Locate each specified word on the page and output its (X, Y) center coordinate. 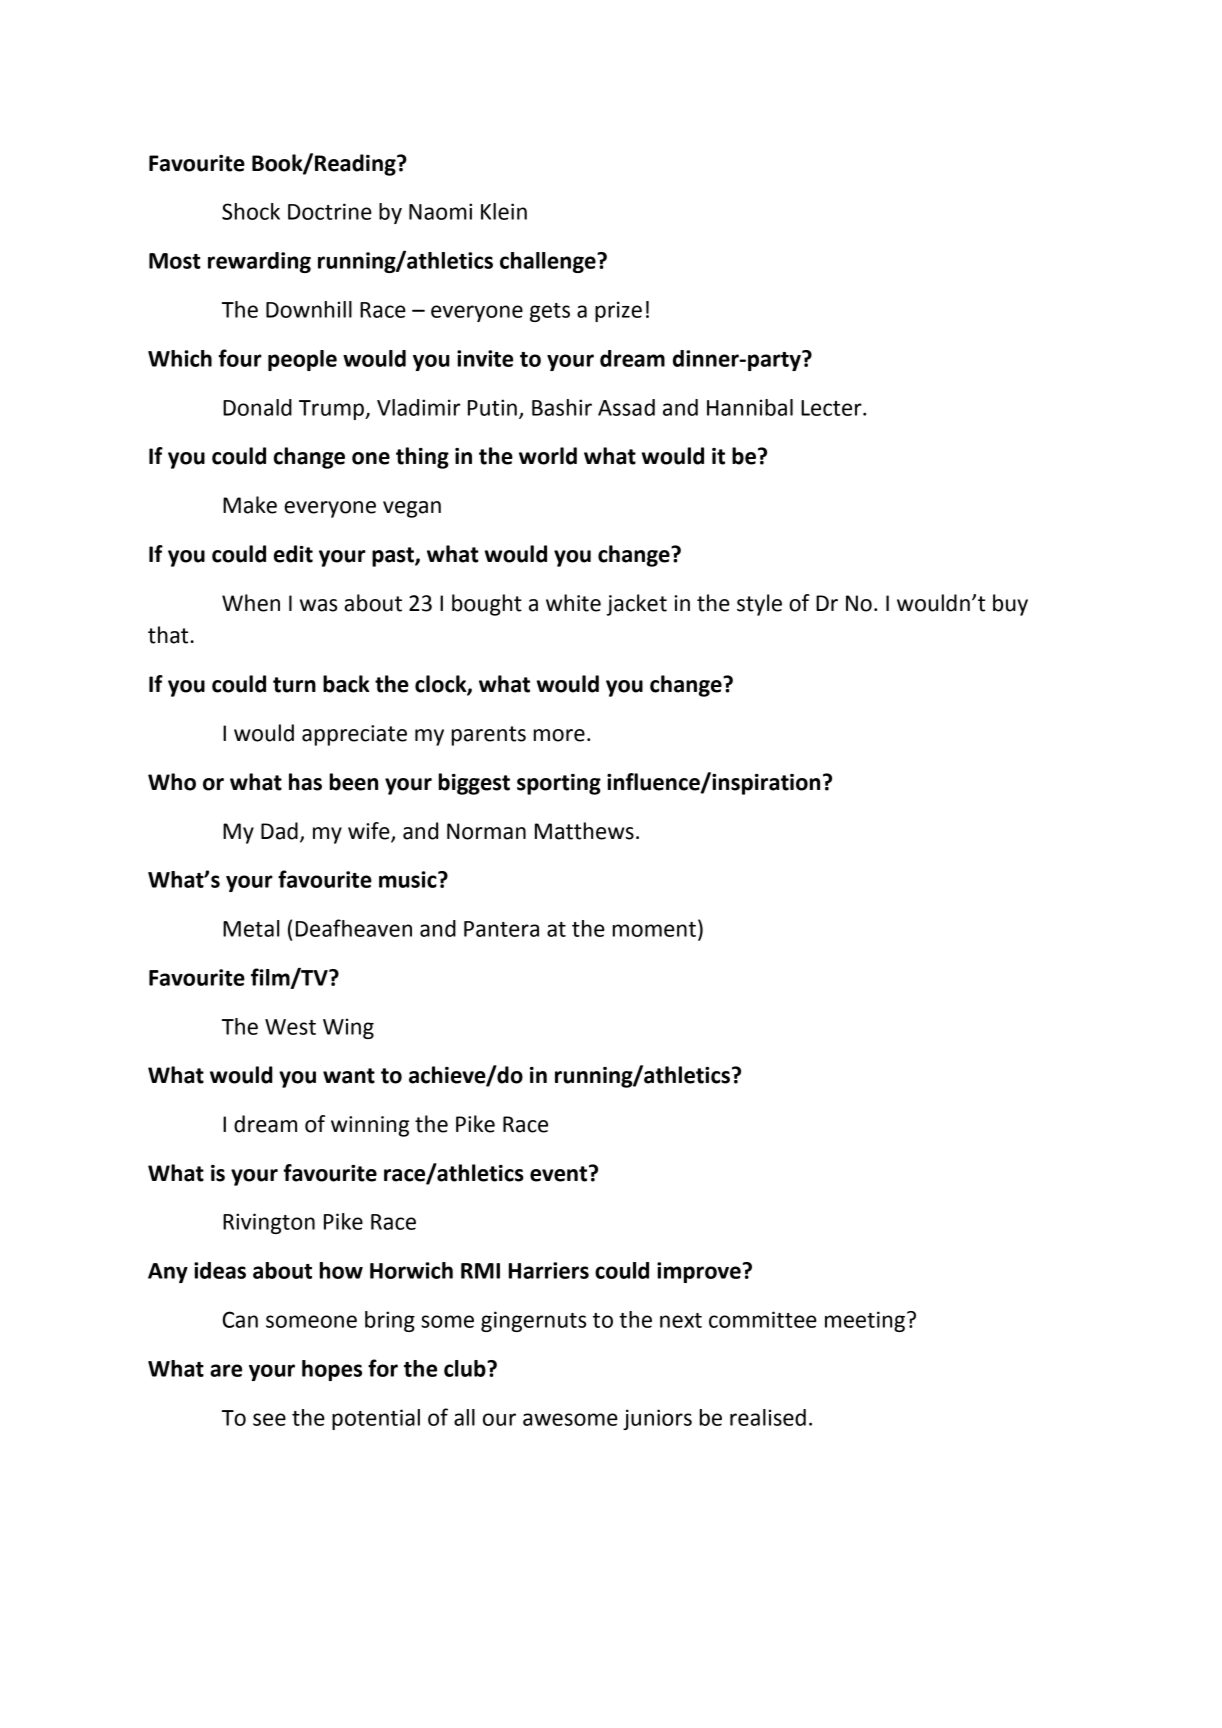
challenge (549, 262)
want (349, 1076)
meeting (865, 1321)
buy (1010, 605)
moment (654, 929)
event (560, 1173)
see (269, 1419)
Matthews (584, 831)
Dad (279, 831)
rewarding (259, 262)
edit (293, 554)
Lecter (832, 408)
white (573, 603)
